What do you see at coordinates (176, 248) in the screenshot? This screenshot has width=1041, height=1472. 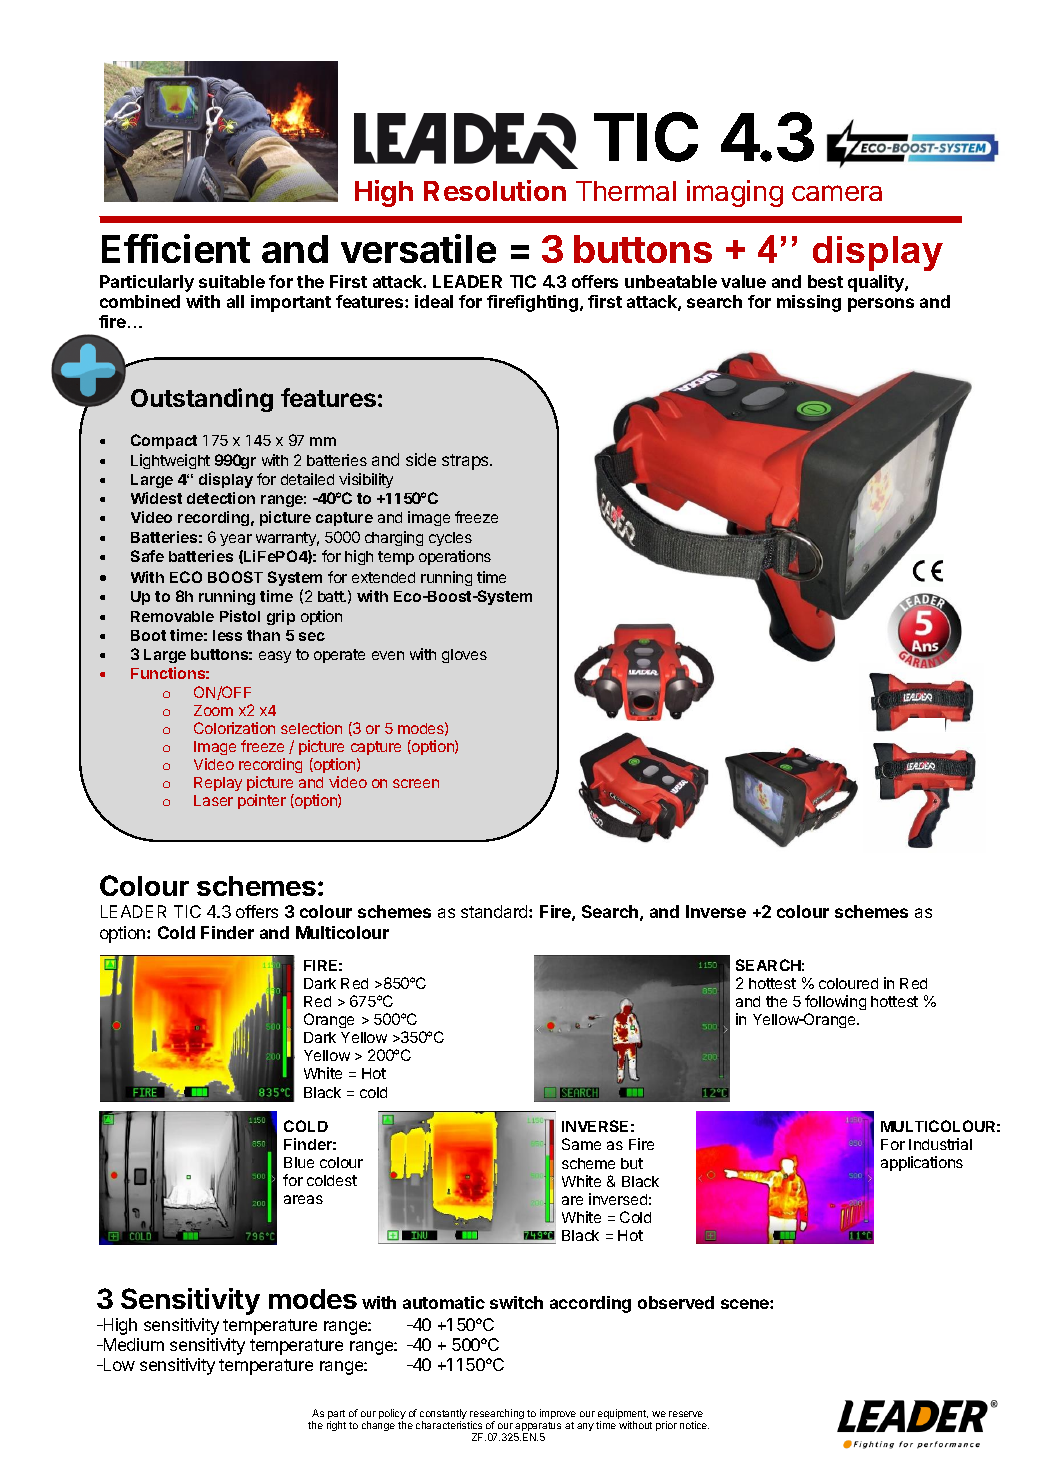 I see `Efficient` at bounding box center [176, 248].
